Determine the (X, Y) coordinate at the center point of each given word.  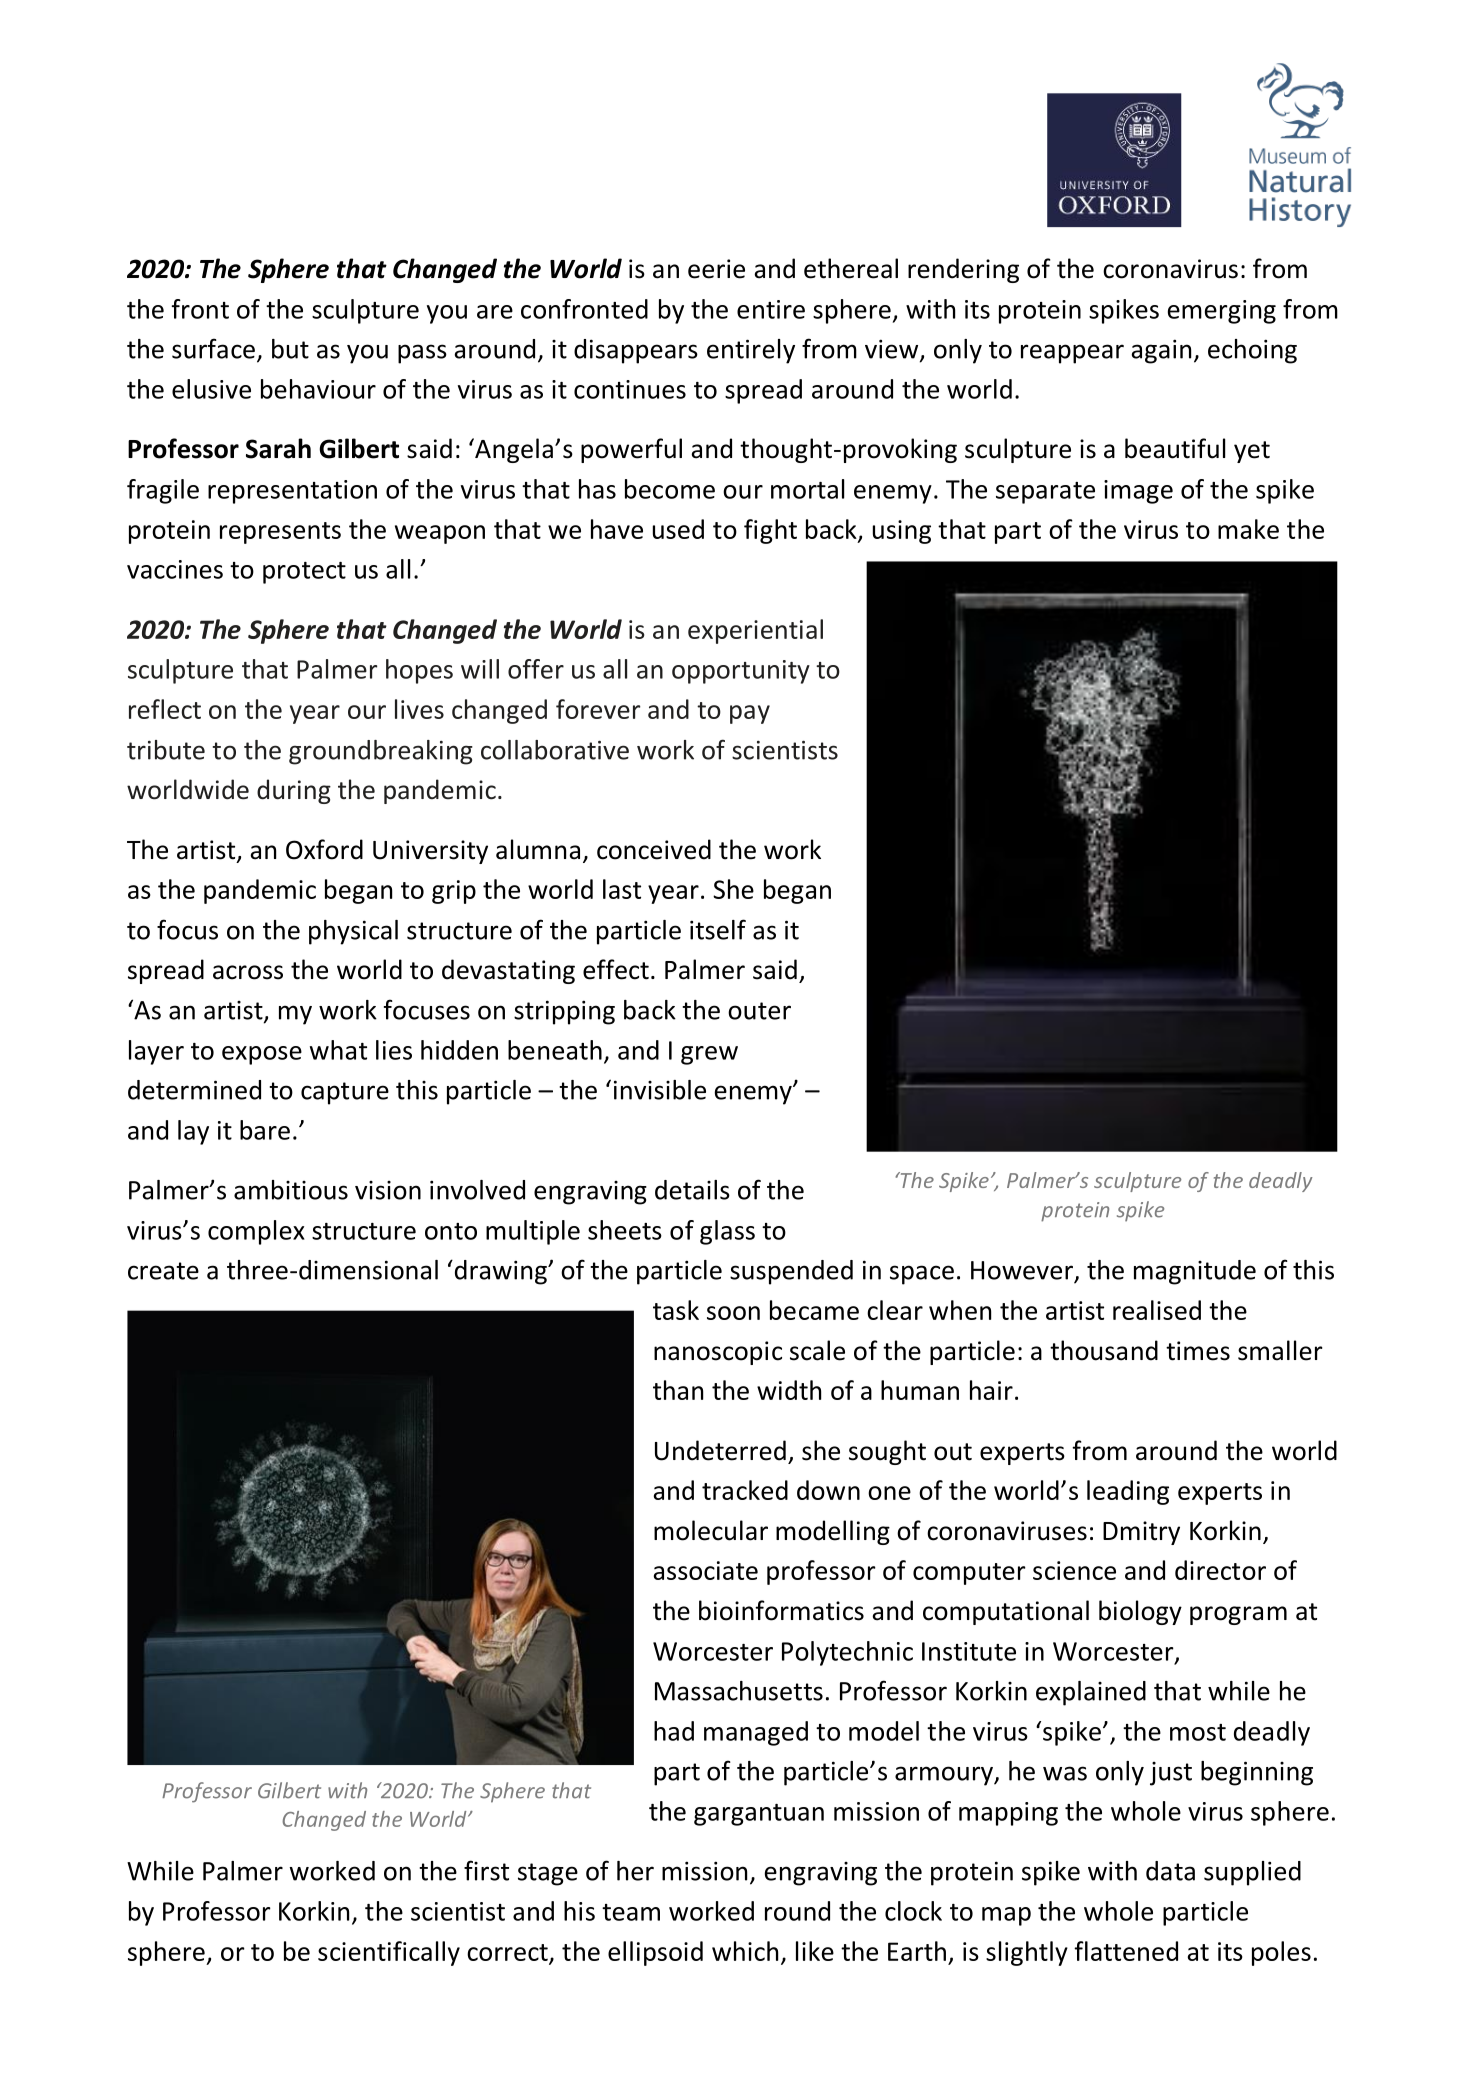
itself (718, 929)
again (1161, 351)
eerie (716, 269)
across (248, 972)
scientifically (389, 1953)
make (1248, 529)
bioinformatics (781, 1610)
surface (213, 348)
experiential (755, 631)
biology (1140, 1612)
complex (256, 1232)
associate (706, 1570)
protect (304, 573)
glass (727, 1232)
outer (759, 1011)
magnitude (1195, 1272)
